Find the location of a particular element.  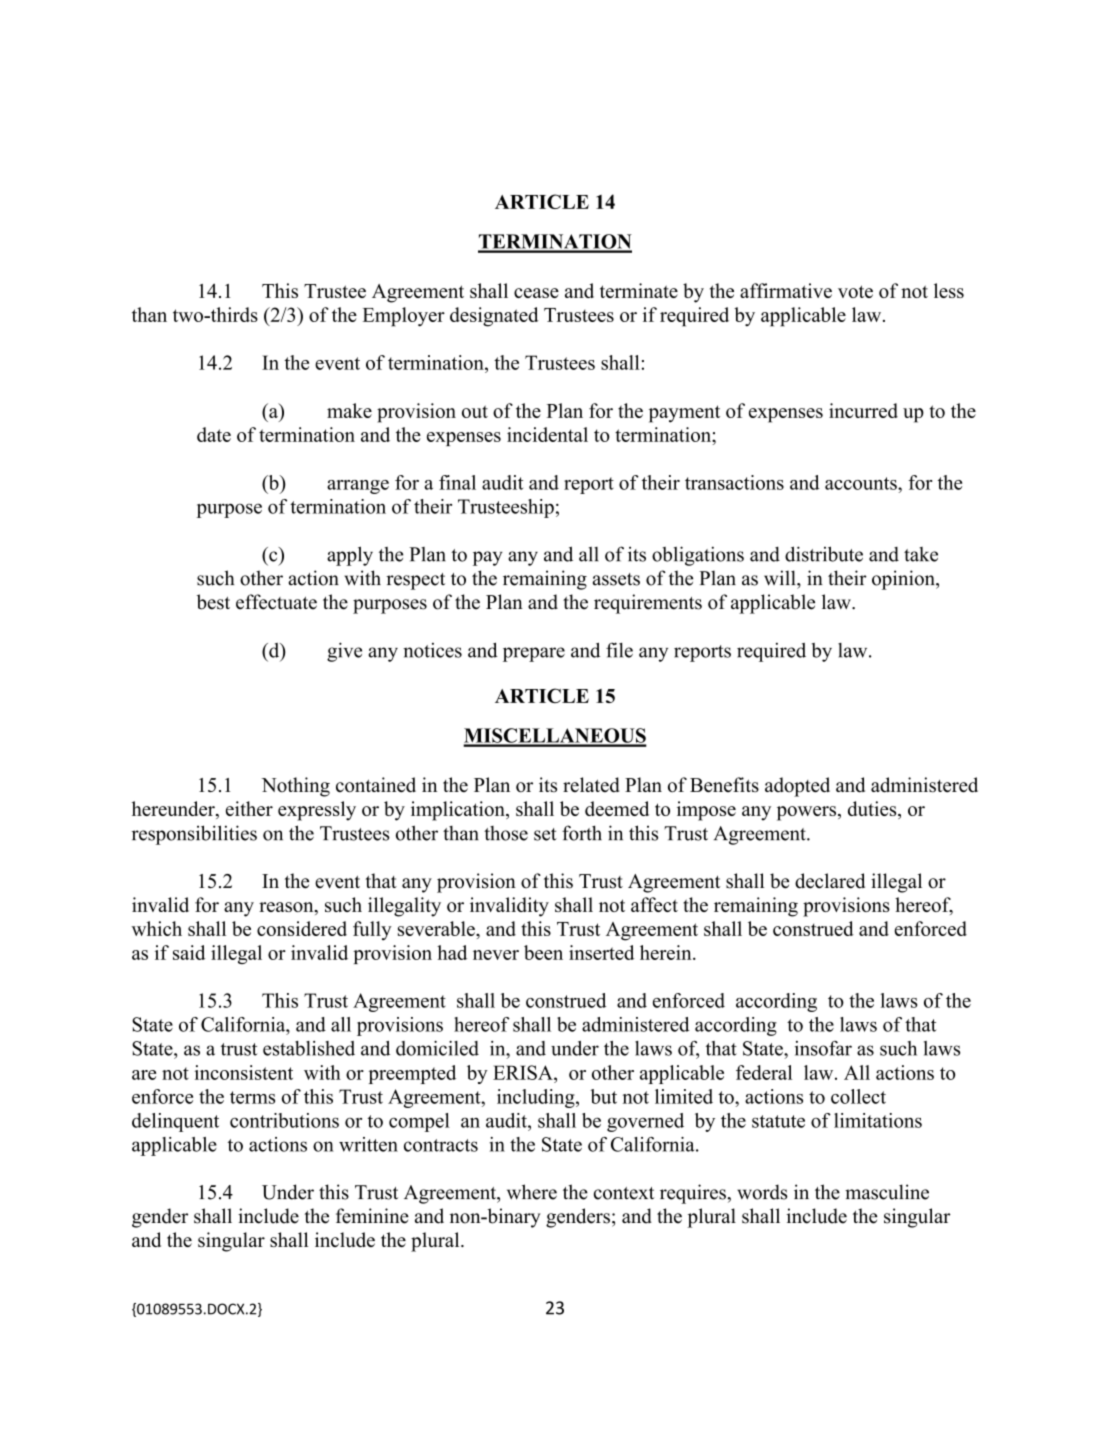

Employer is located at coordinates (404, 317).
